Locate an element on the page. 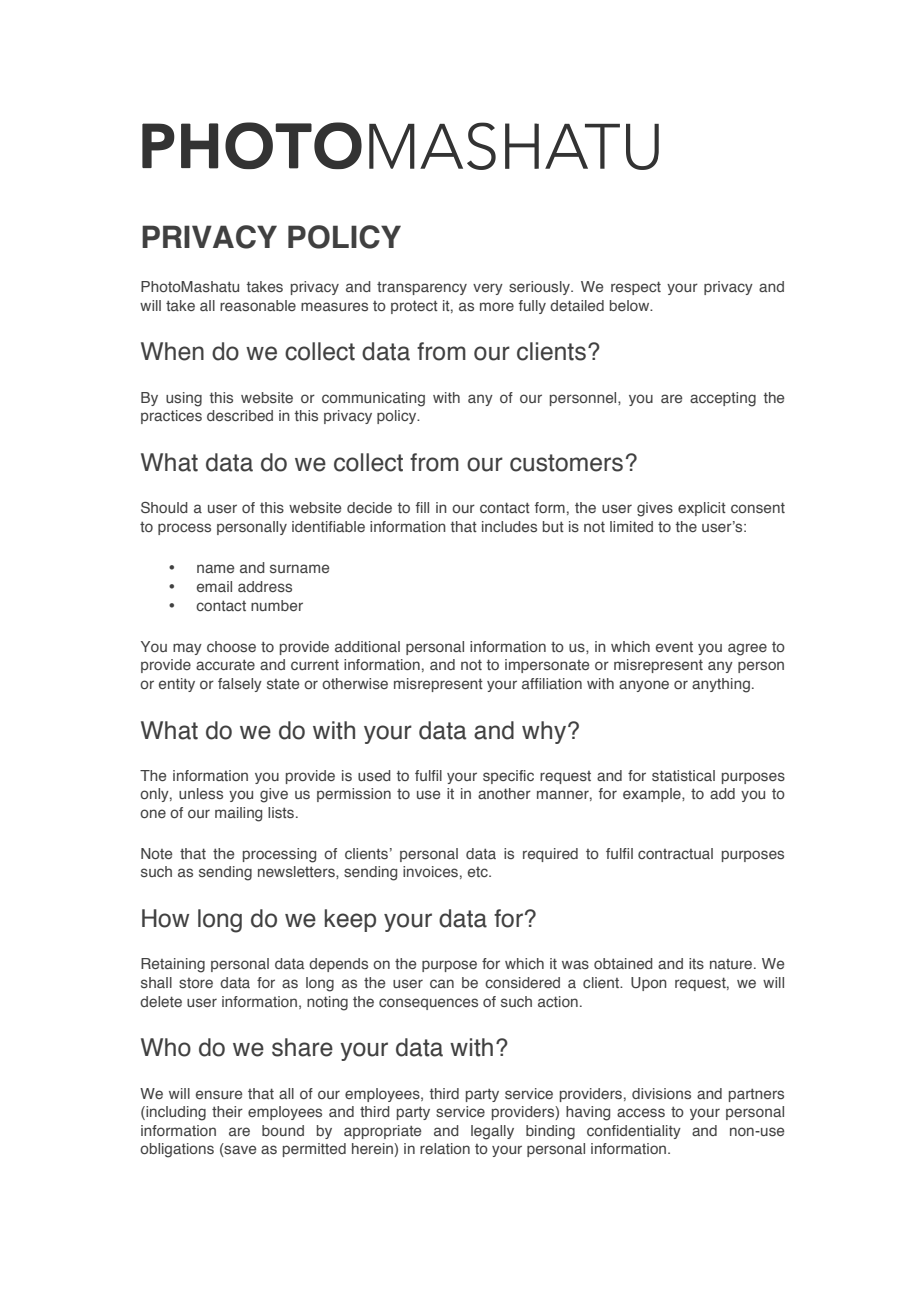 The height and width of the page is (1308, 924). anything is located at coordinates (721, 685).
